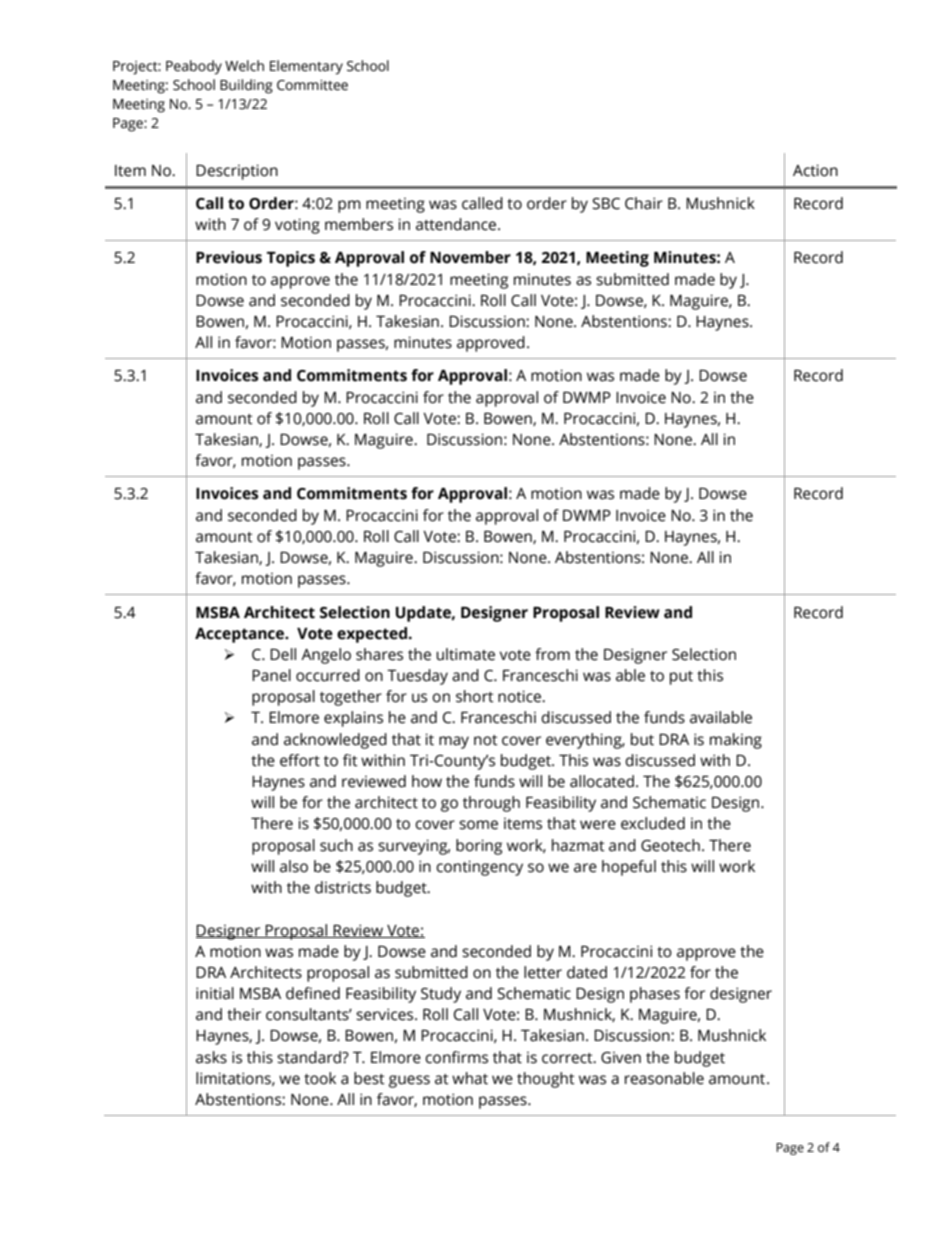  Describe the element at coordinates (310, 1057) in the screenshot. I see `standard` at that location.
